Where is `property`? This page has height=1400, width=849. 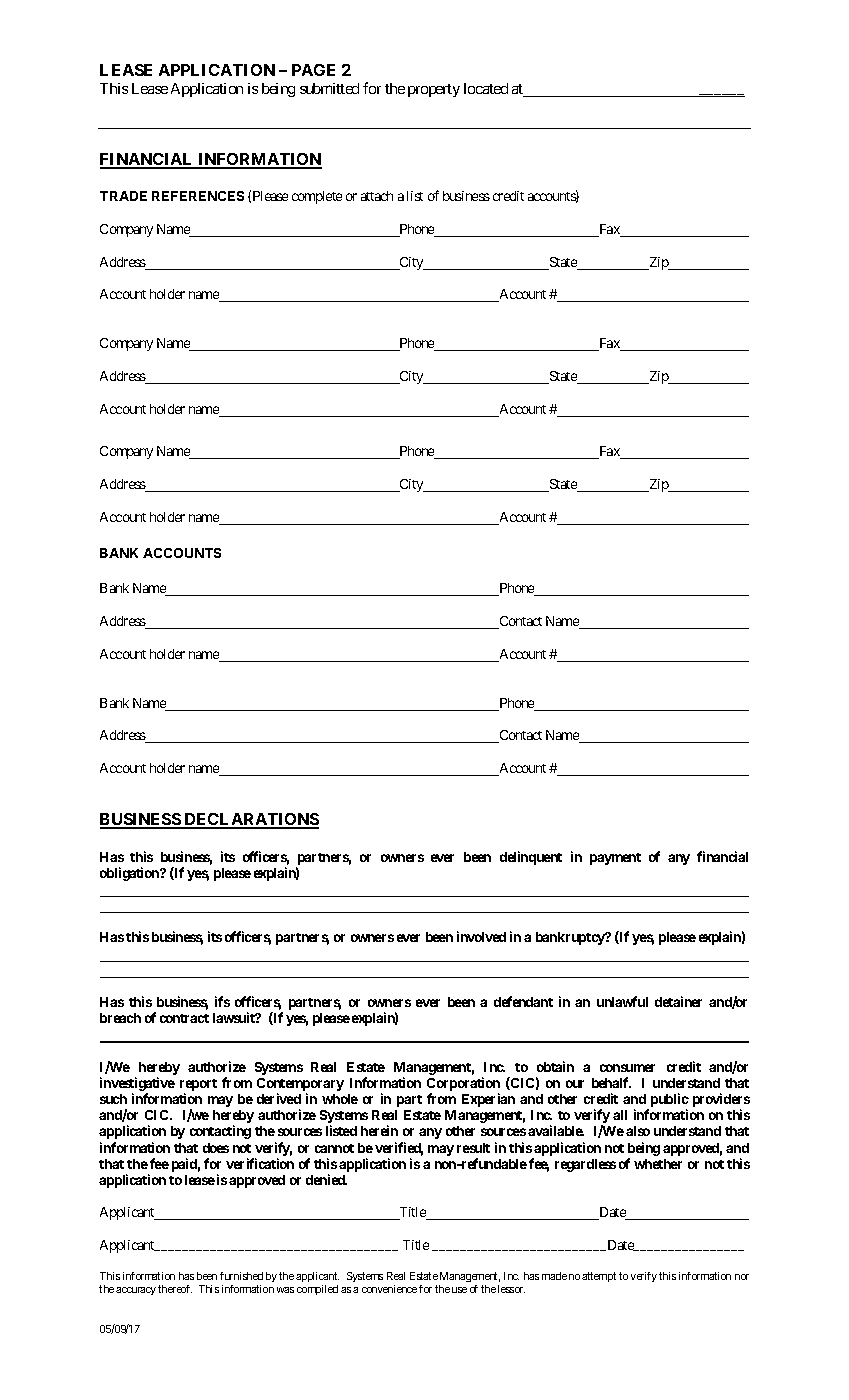
property is located at coordinates (434, 90).
